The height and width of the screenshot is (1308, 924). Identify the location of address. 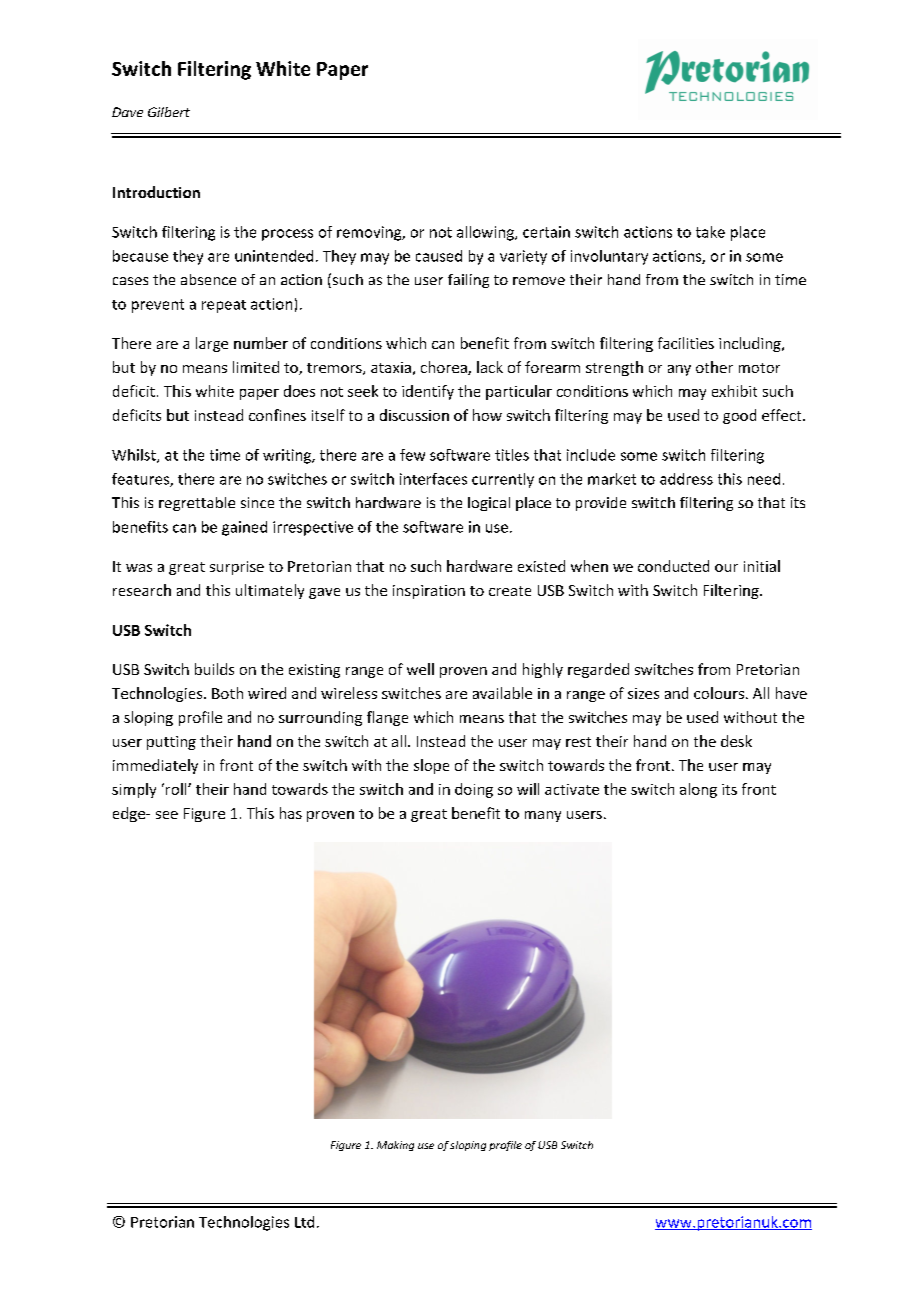
(686, 479).
